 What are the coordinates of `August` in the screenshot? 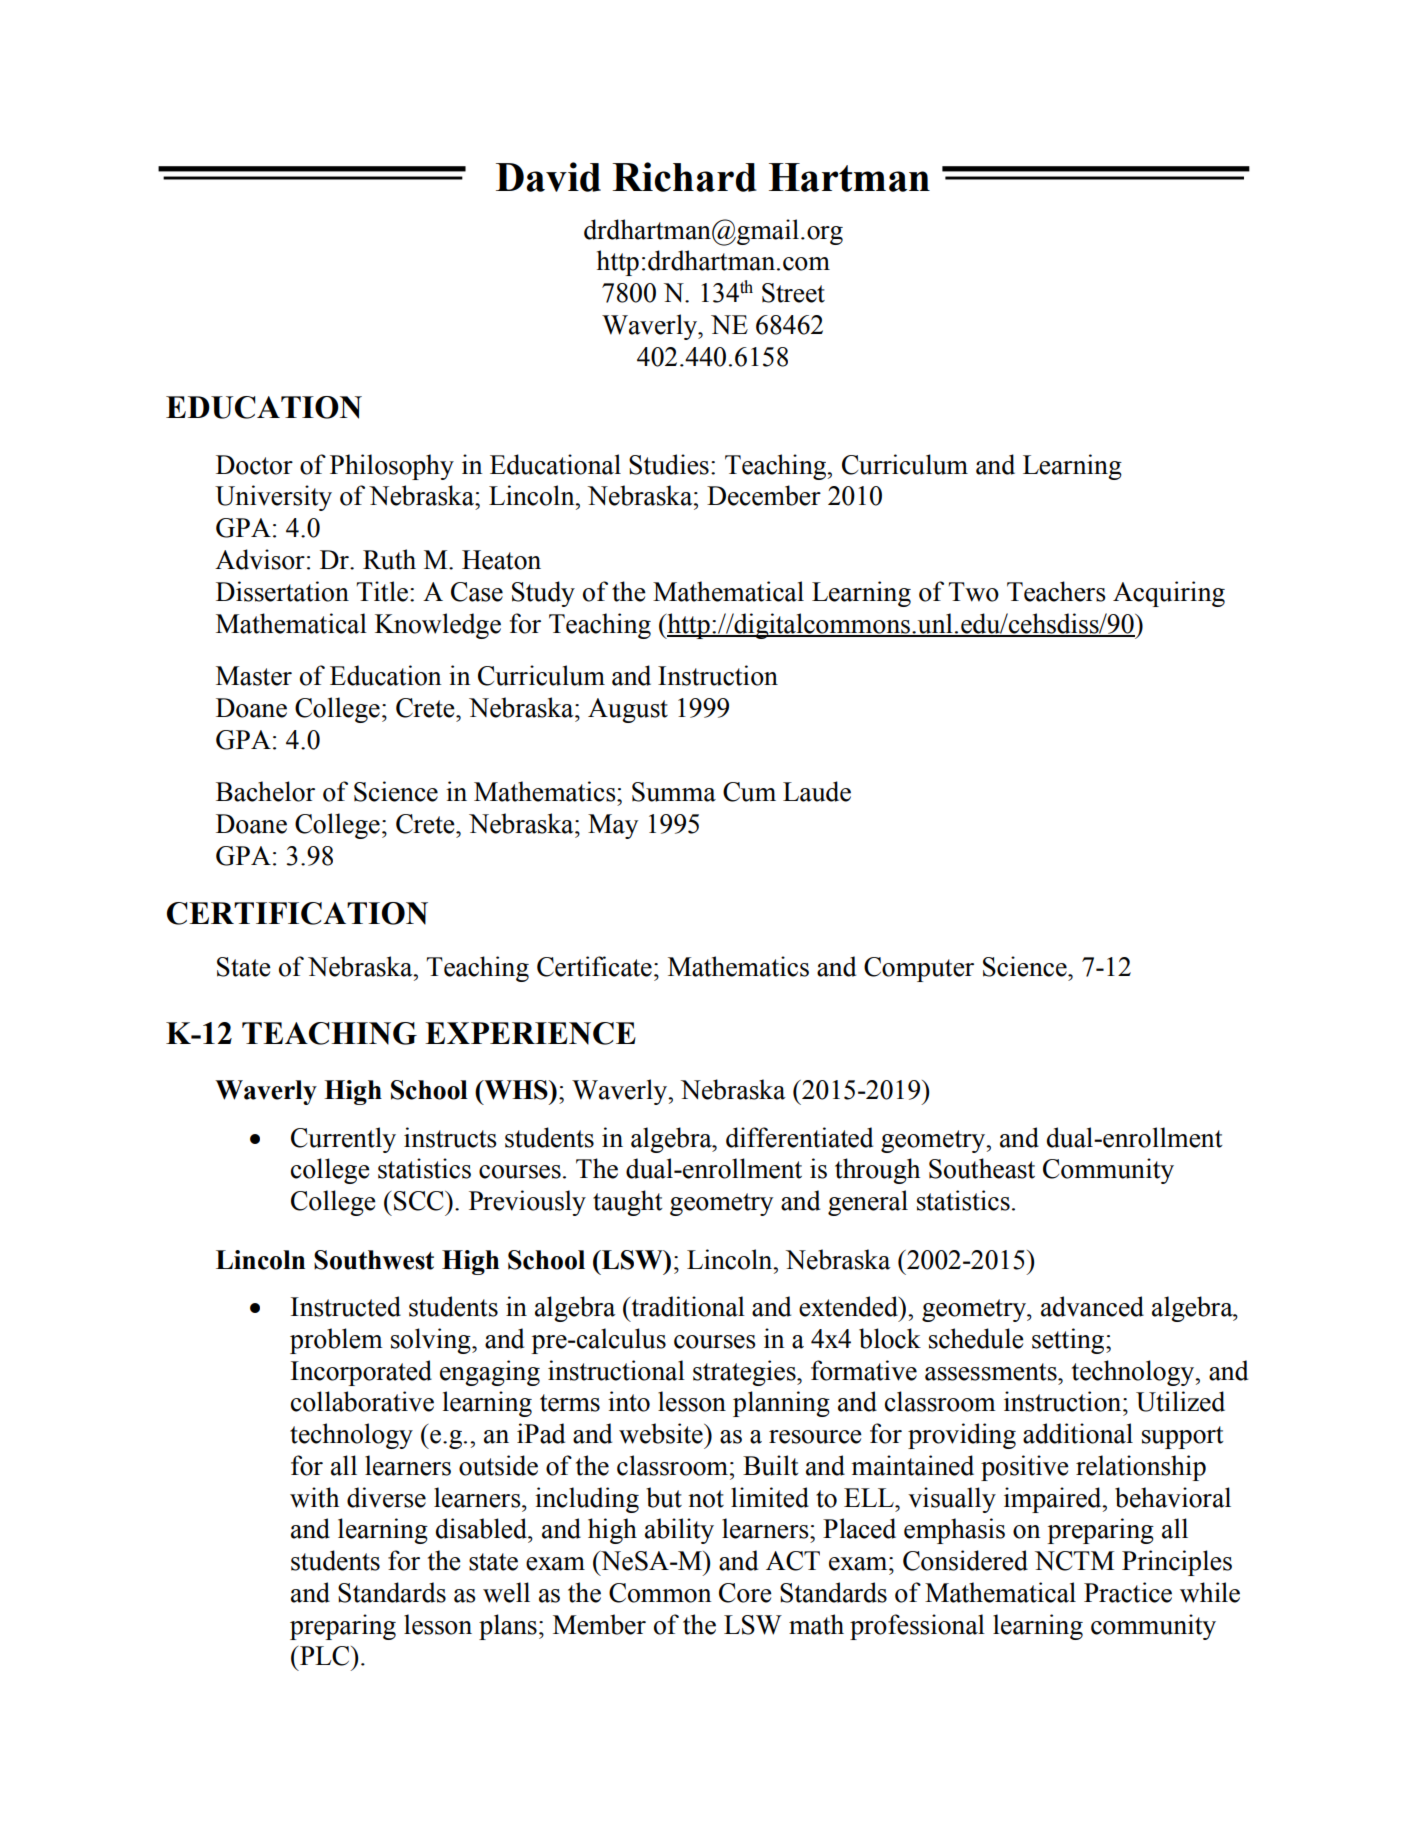 It's located at (628, 710).
